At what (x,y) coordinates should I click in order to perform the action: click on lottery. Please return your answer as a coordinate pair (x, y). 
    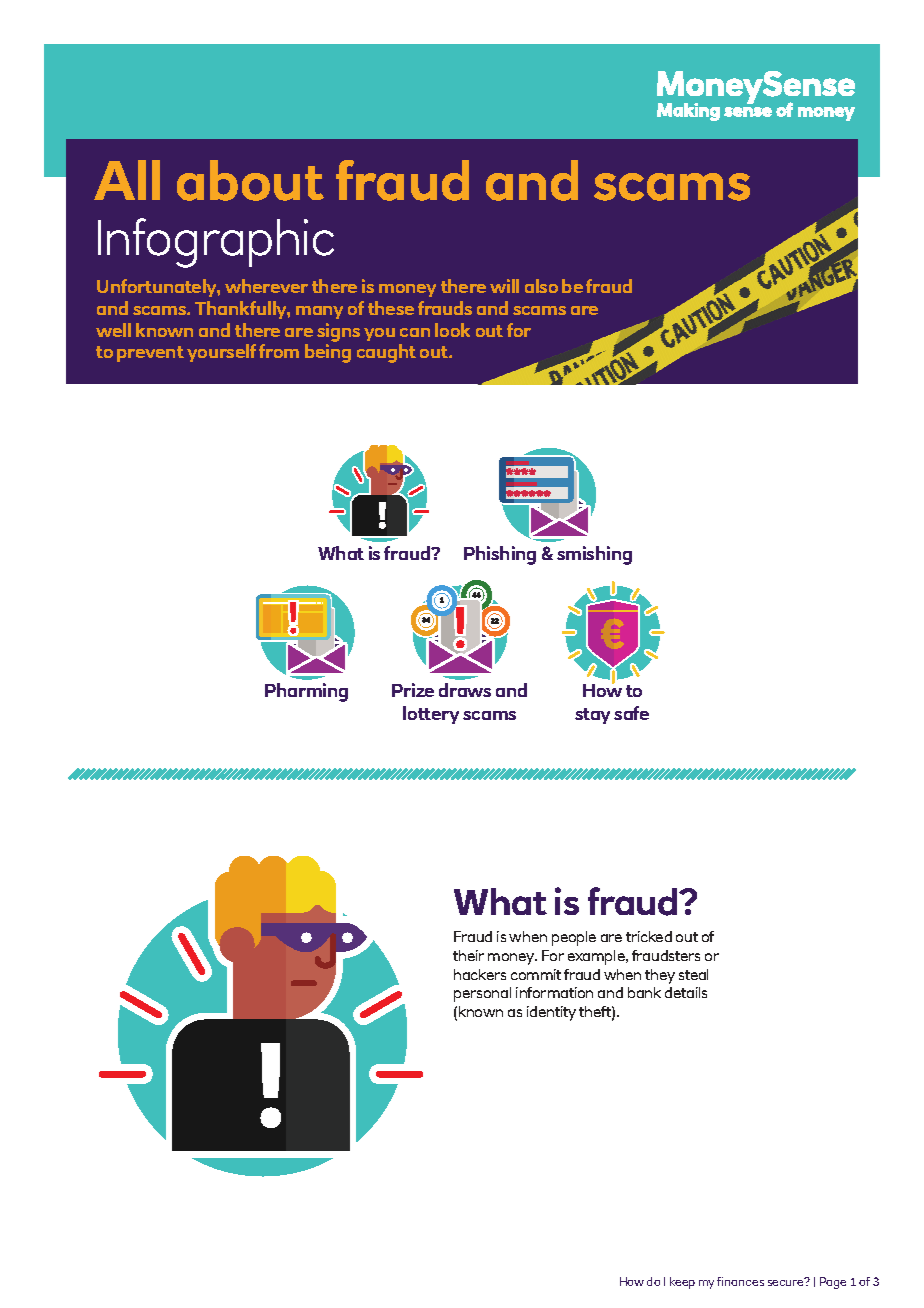
    Looking at the image, I should click on (431, 715).
